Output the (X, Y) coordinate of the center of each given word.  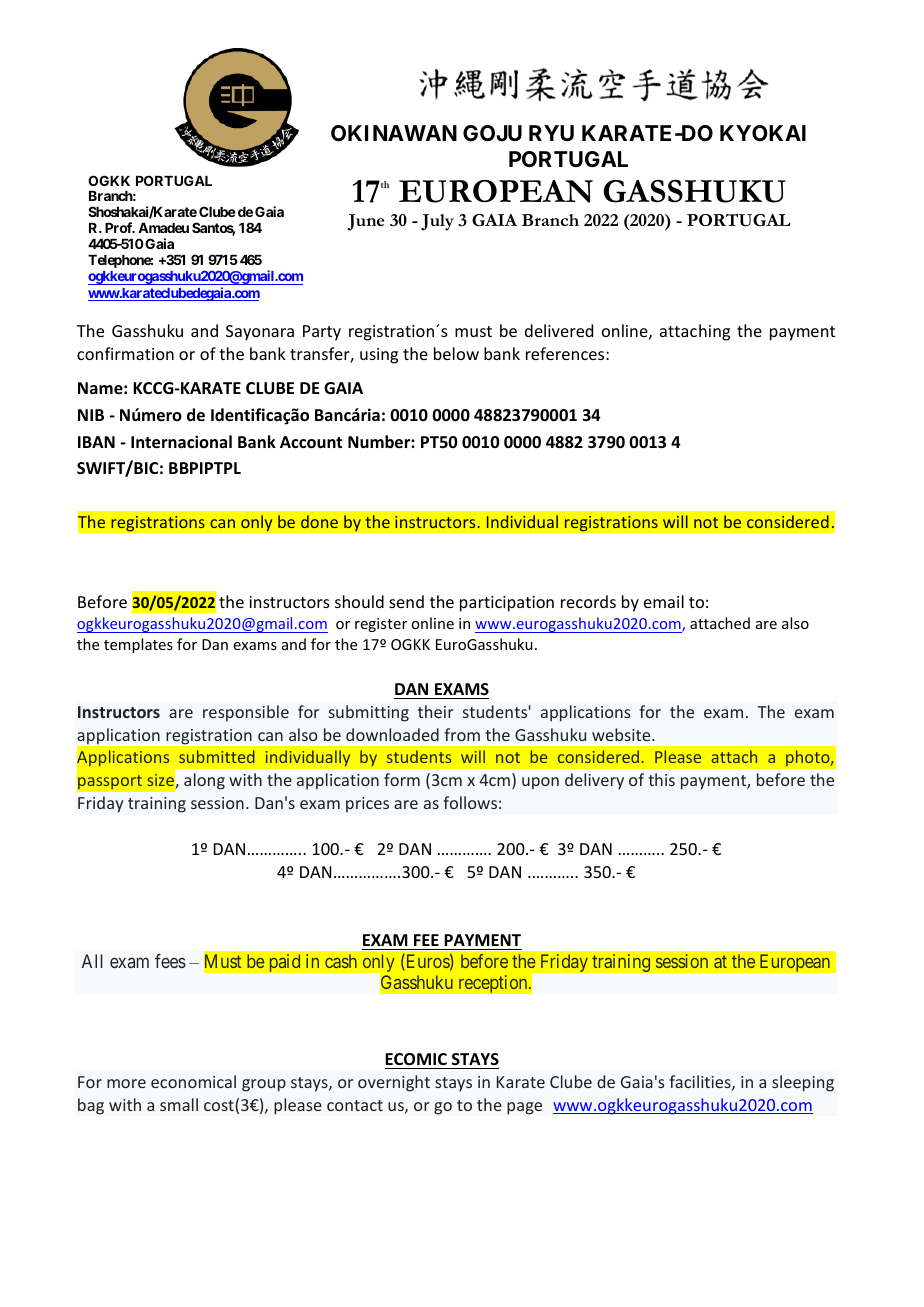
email (664, 601)
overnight (394, 1083)
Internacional (181, 442)
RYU (551, 133)
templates (138, 645)
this (661, 779)
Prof (120, 227)
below (456, 353)
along (204, 781)
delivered (559, 330)
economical (193, 1081)
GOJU (492, 133)
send (406, 601)
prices (367, 805)
